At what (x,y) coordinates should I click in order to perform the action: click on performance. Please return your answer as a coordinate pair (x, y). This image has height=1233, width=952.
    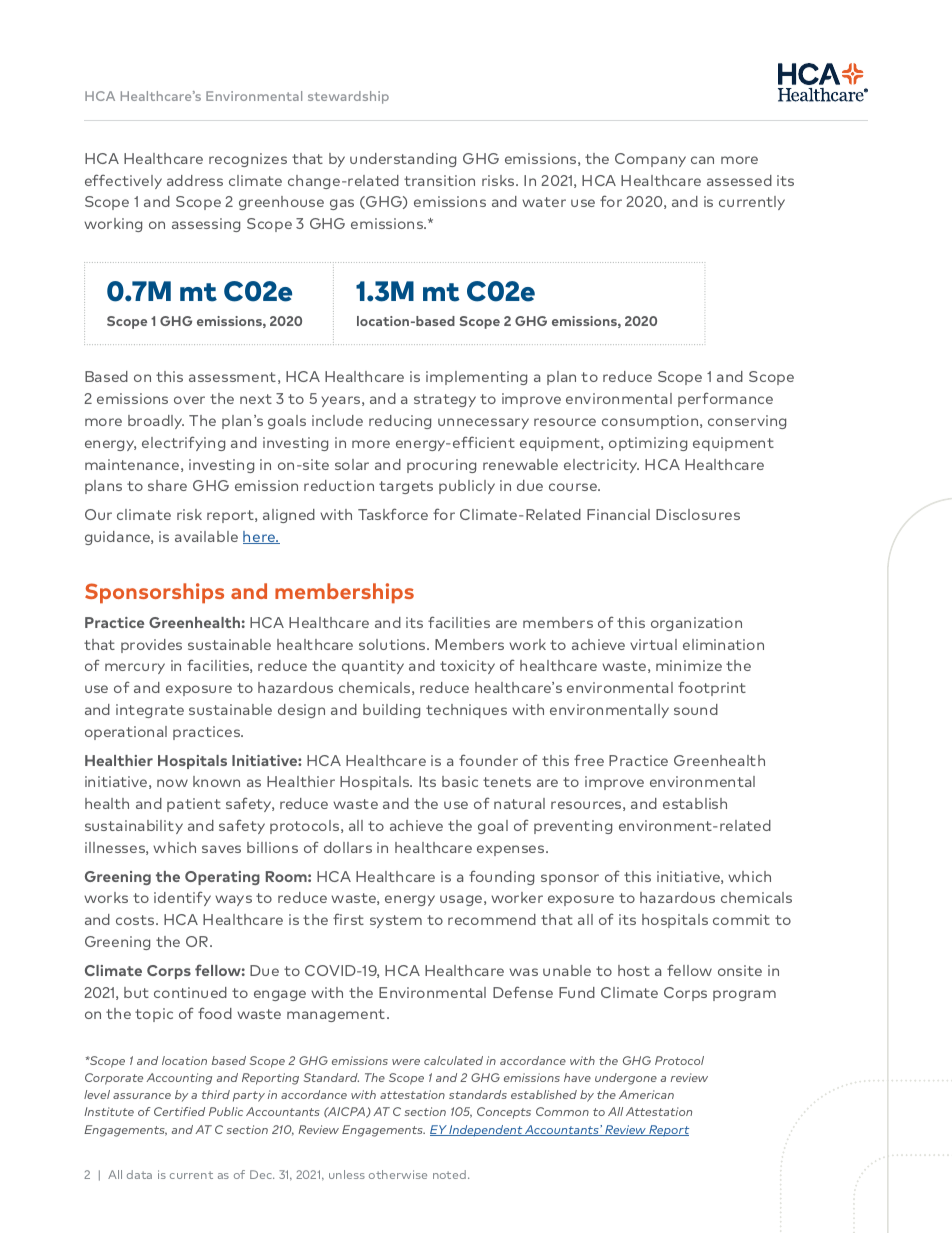
    Looking at the image, I should click on (725, 399).
